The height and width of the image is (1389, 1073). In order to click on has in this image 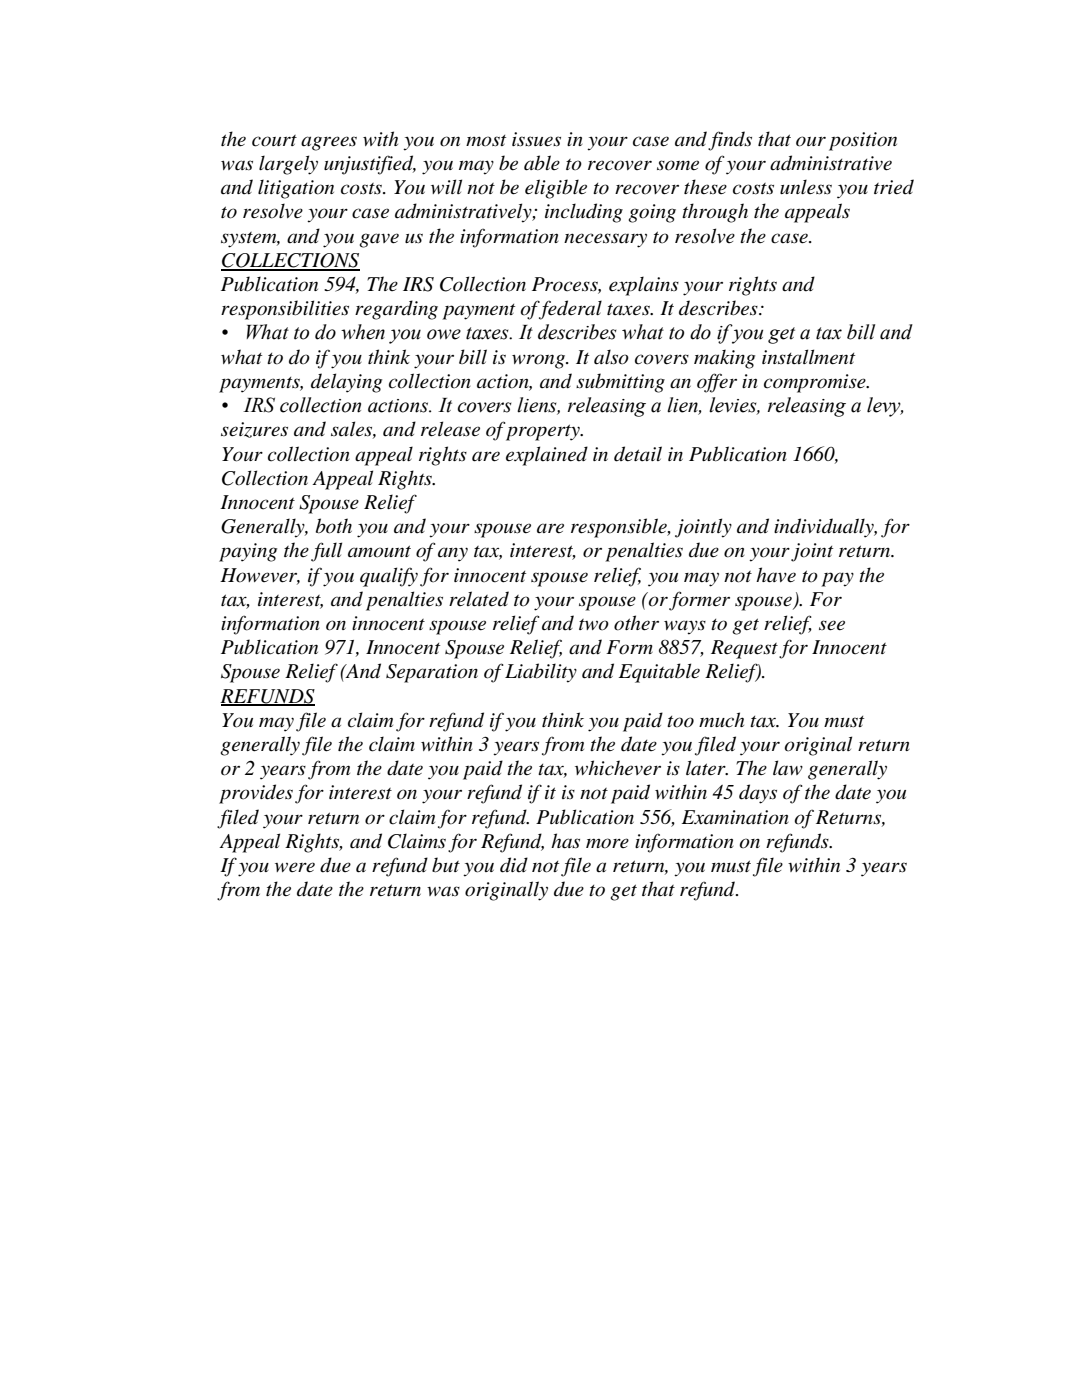, I will do `click(565, 841)`.
